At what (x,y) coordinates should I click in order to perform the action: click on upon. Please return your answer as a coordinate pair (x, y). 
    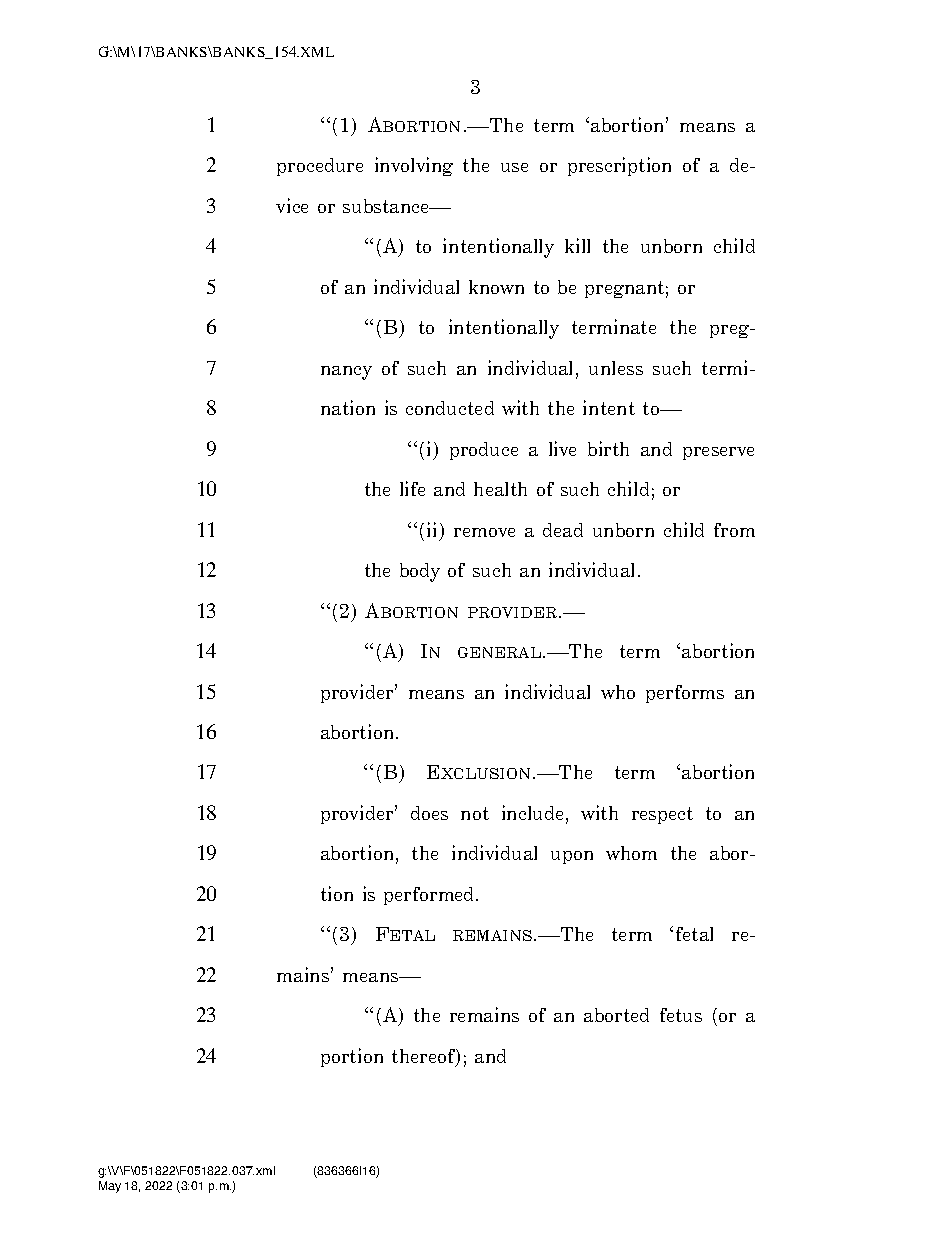
    Looking at the image, I should click on (572, 857).
